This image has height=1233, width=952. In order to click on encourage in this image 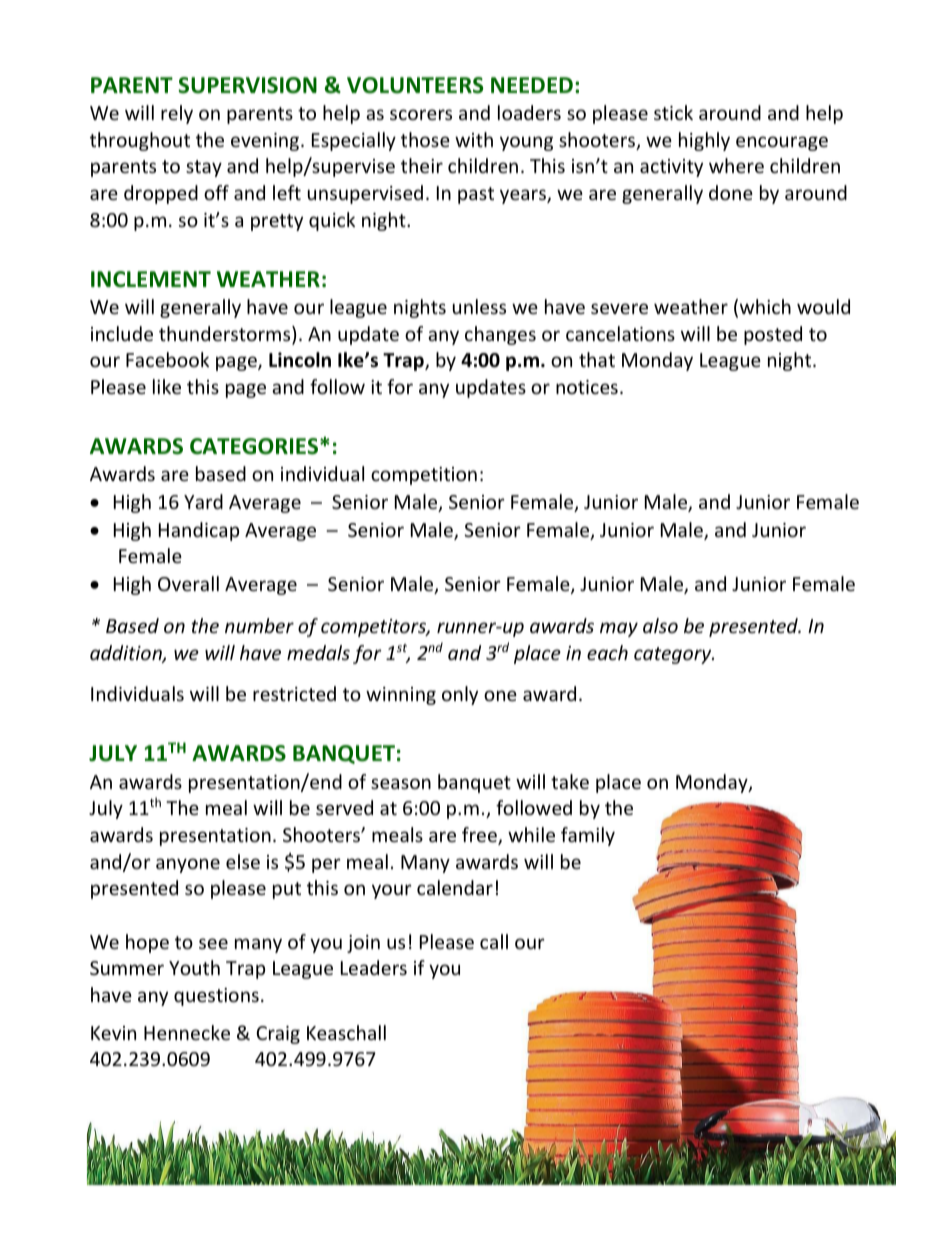, I will do `click(782, 143)`.
